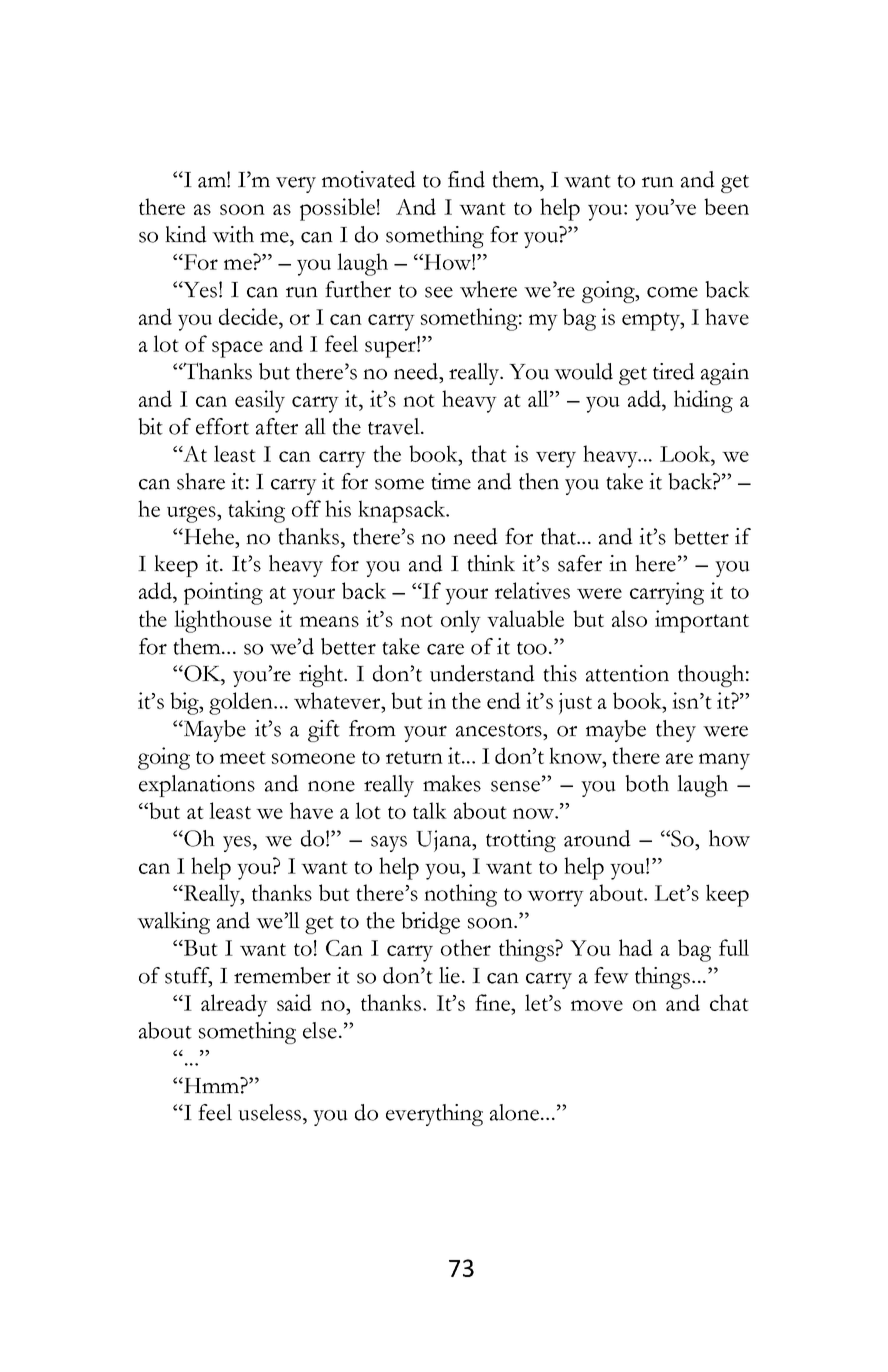 Image resolution: width=888 pixels, height=1372 pixels. Describe the element at coordinates (466, 179) in the screenshot. I see `find` at that location.
